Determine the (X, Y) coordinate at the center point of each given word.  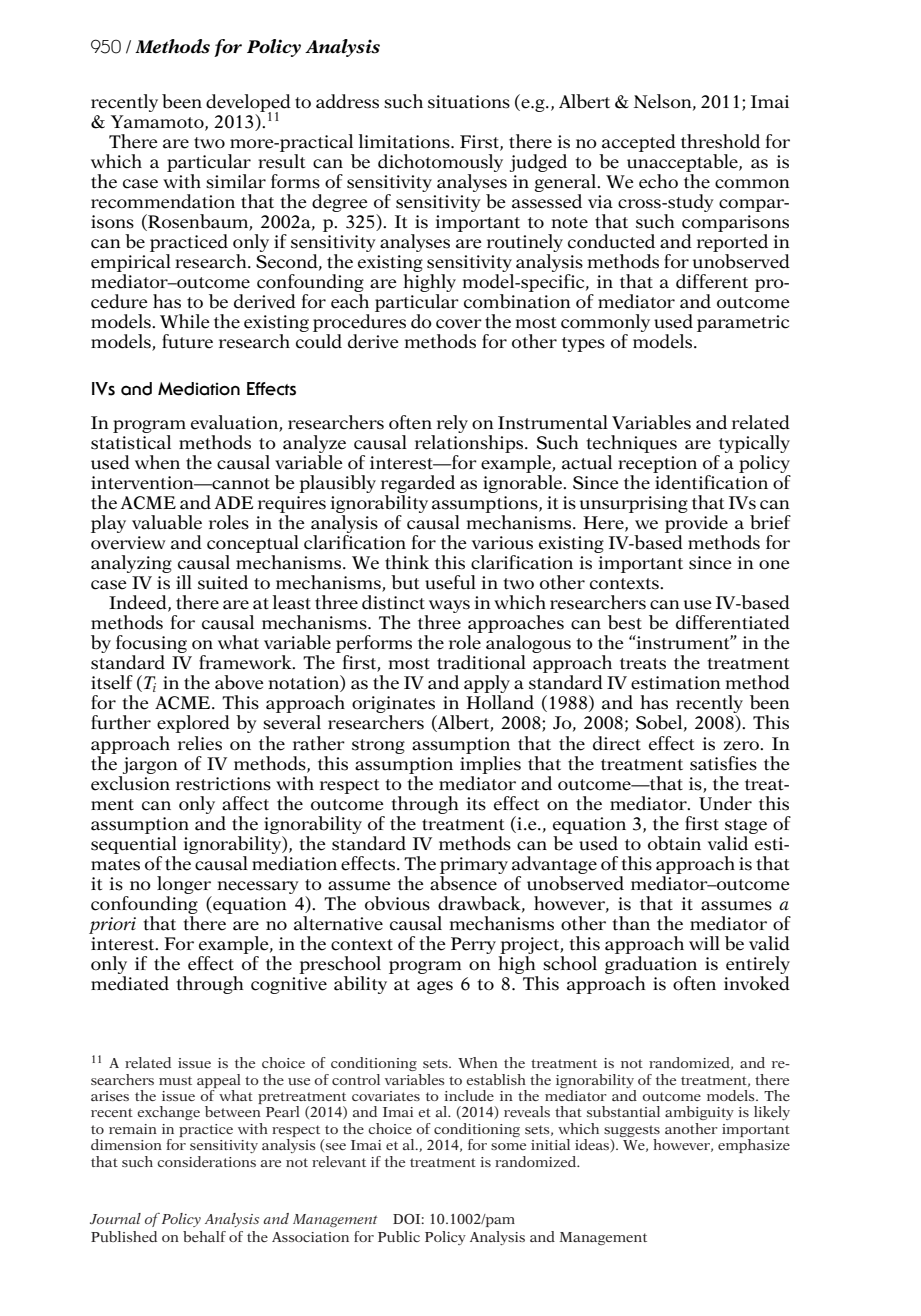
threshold (720, 141)
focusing (151, 645)
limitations (405, 141)
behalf (204, 1236)
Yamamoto (158, 122)
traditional (481, 662)
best (625, 622)
